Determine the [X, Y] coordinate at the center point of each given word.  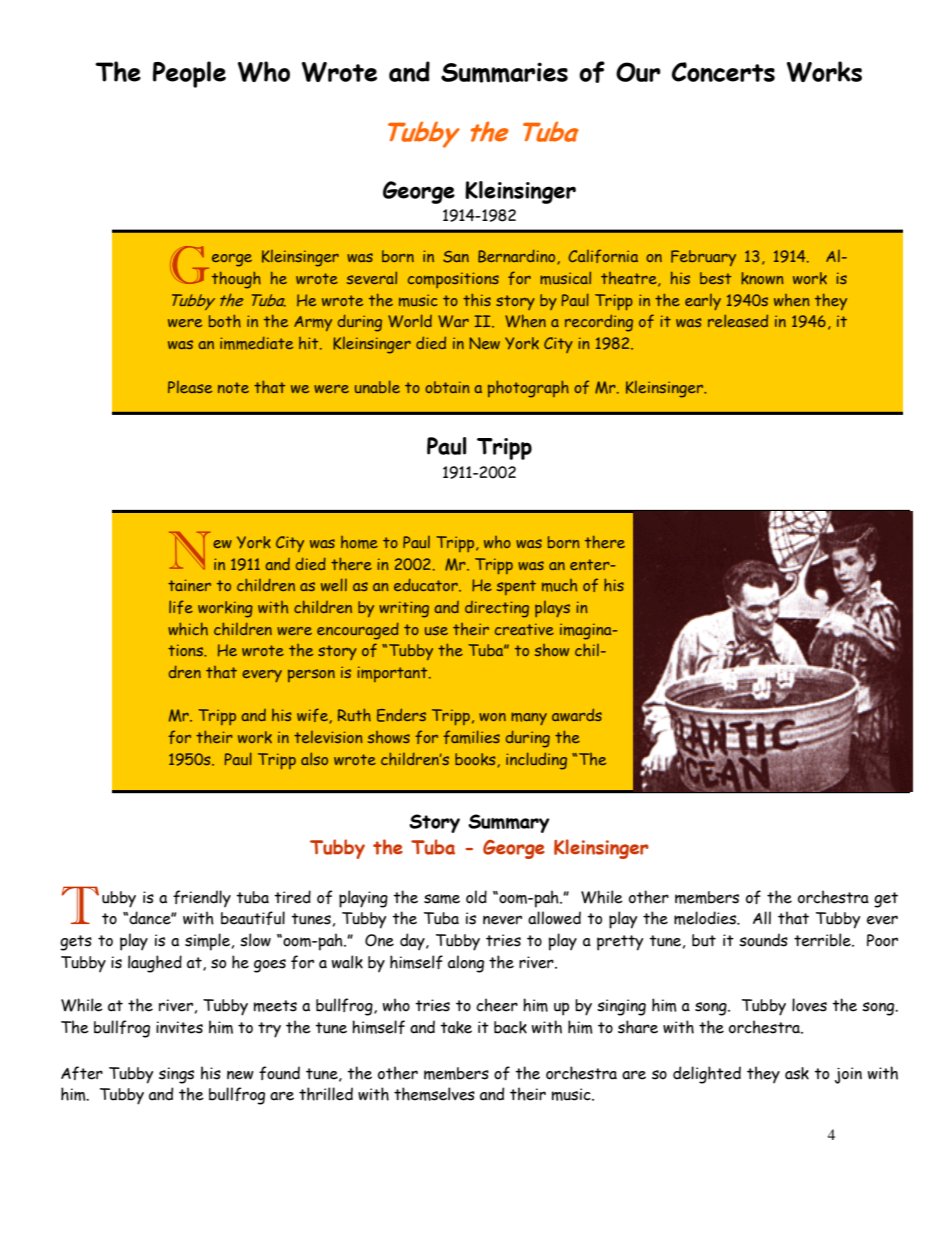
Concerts [723, 72]
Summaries [504, 72]
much [559, 585]
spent [516, 587]
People [189, 74]
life [181, 607]
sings [176, 1075]
